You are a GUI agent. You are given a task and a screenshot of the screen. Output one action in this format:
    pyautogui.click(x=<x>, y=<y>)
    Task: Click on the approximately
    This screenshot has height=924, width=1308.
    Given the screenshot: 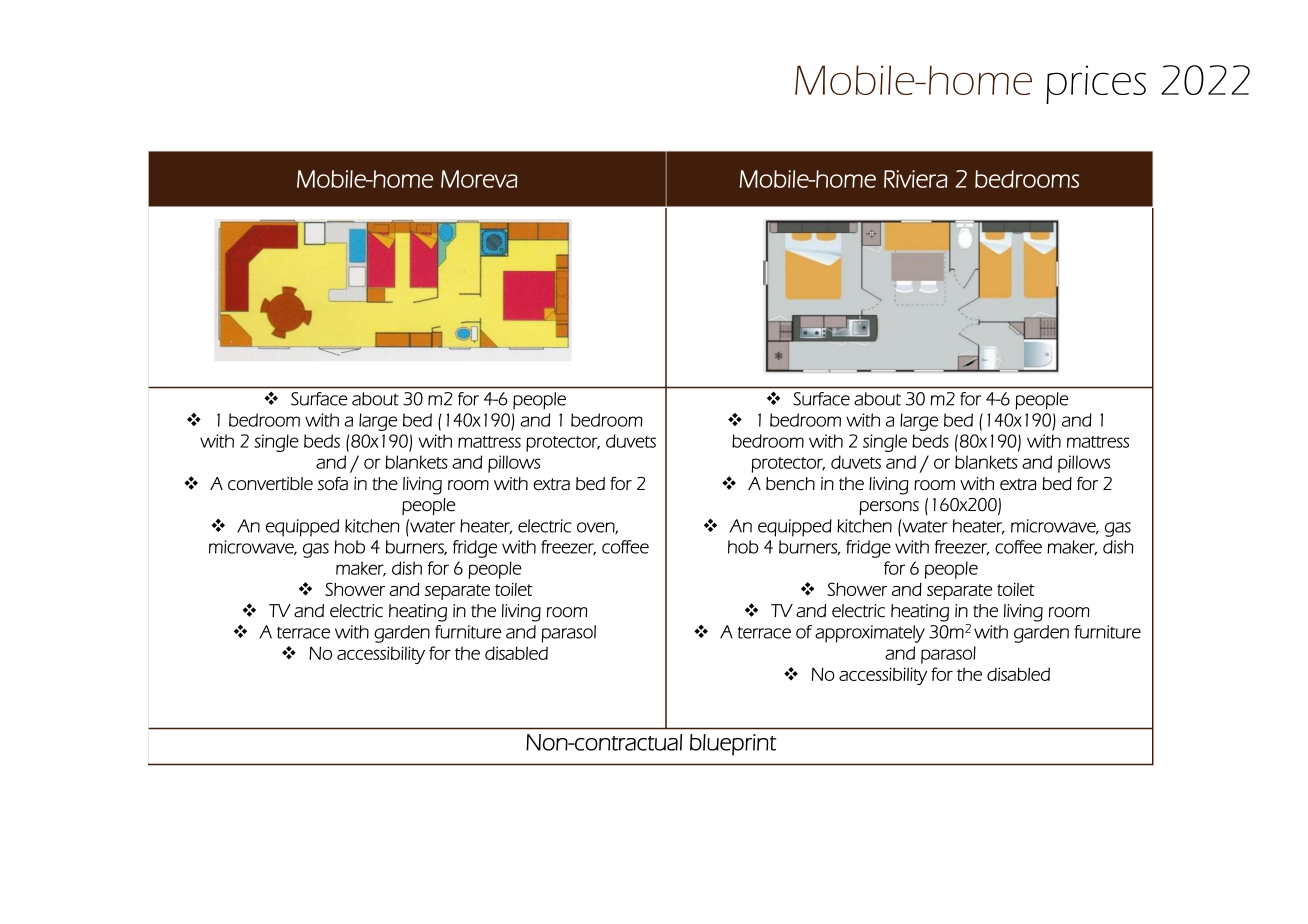 What is the action you would take?
    pyautogui.click(x=870, y=634)
